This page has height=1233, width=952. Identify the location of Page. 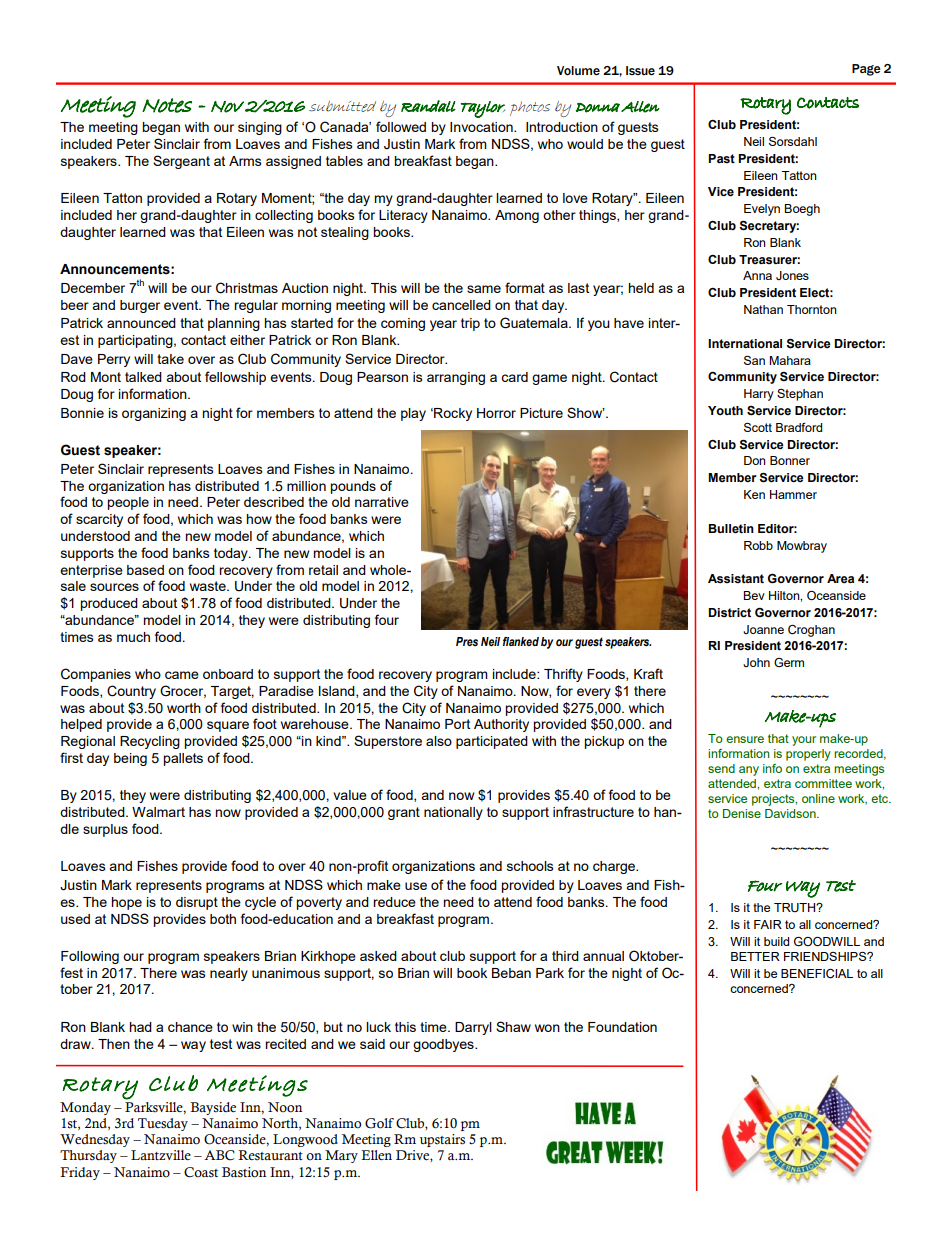
(866, 70).
